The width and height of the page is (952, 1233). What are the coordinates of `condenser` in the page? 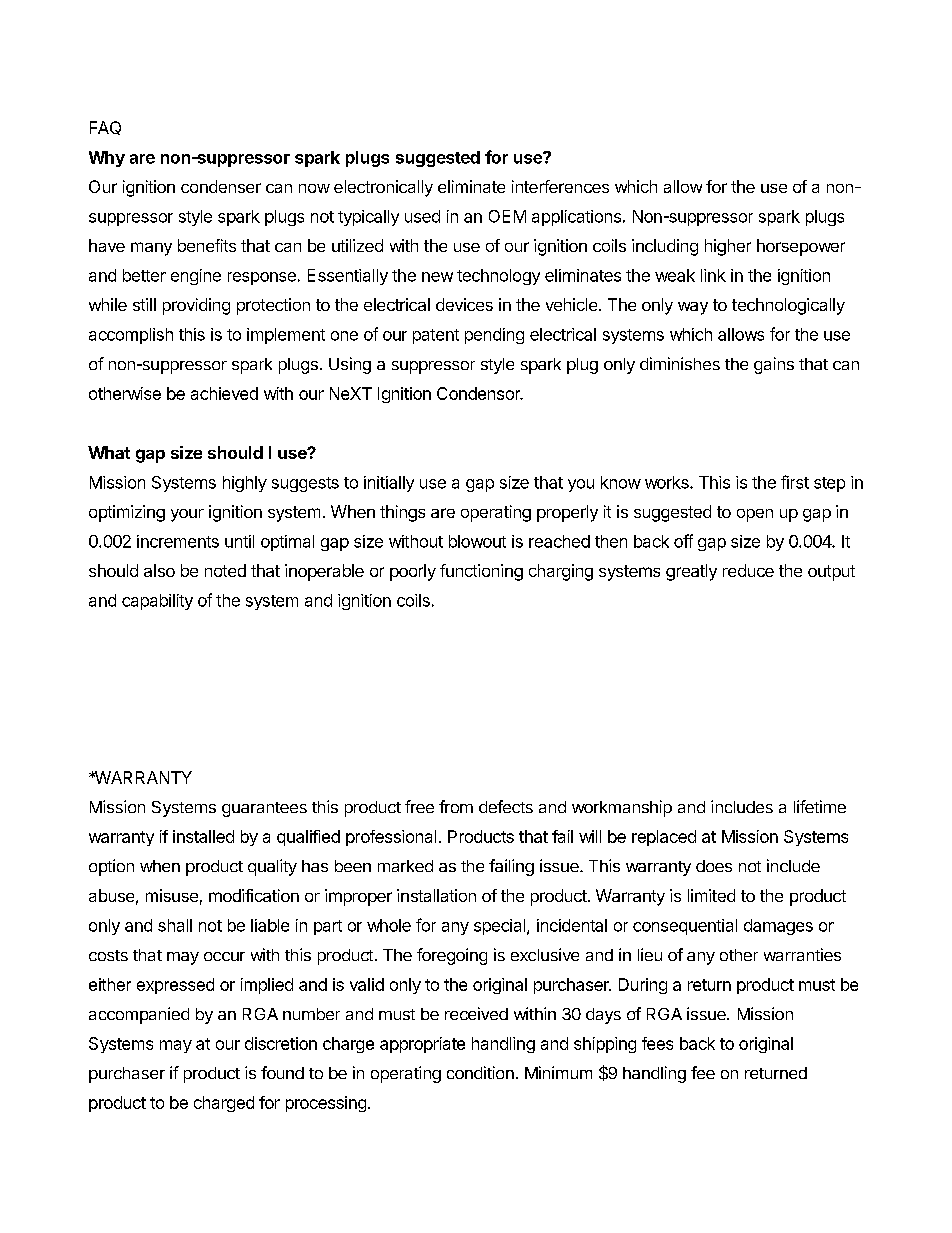 It's located at (221, 186).
